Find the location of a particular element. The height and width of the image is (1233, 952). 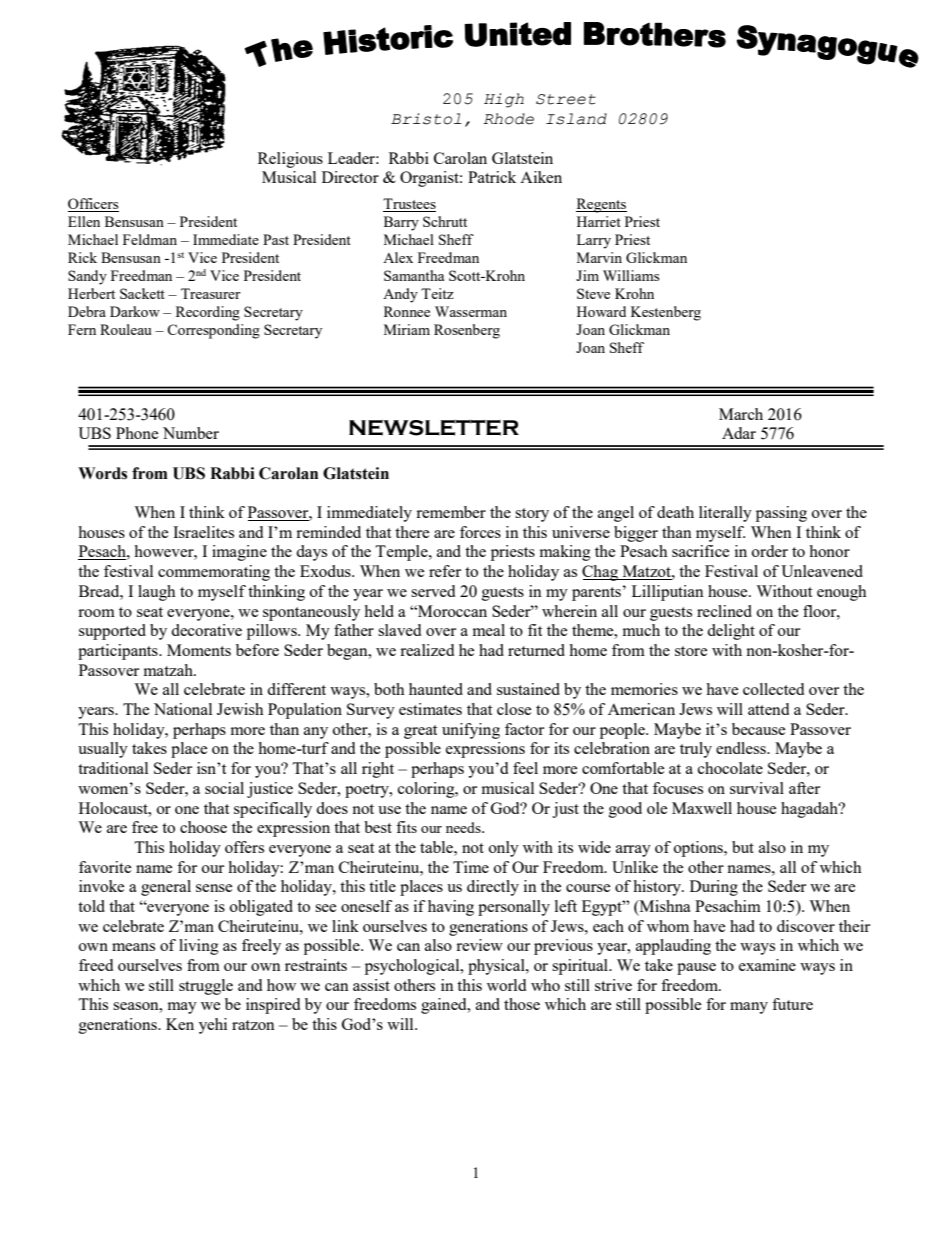

struggle is located at coordinates (206, 987).
